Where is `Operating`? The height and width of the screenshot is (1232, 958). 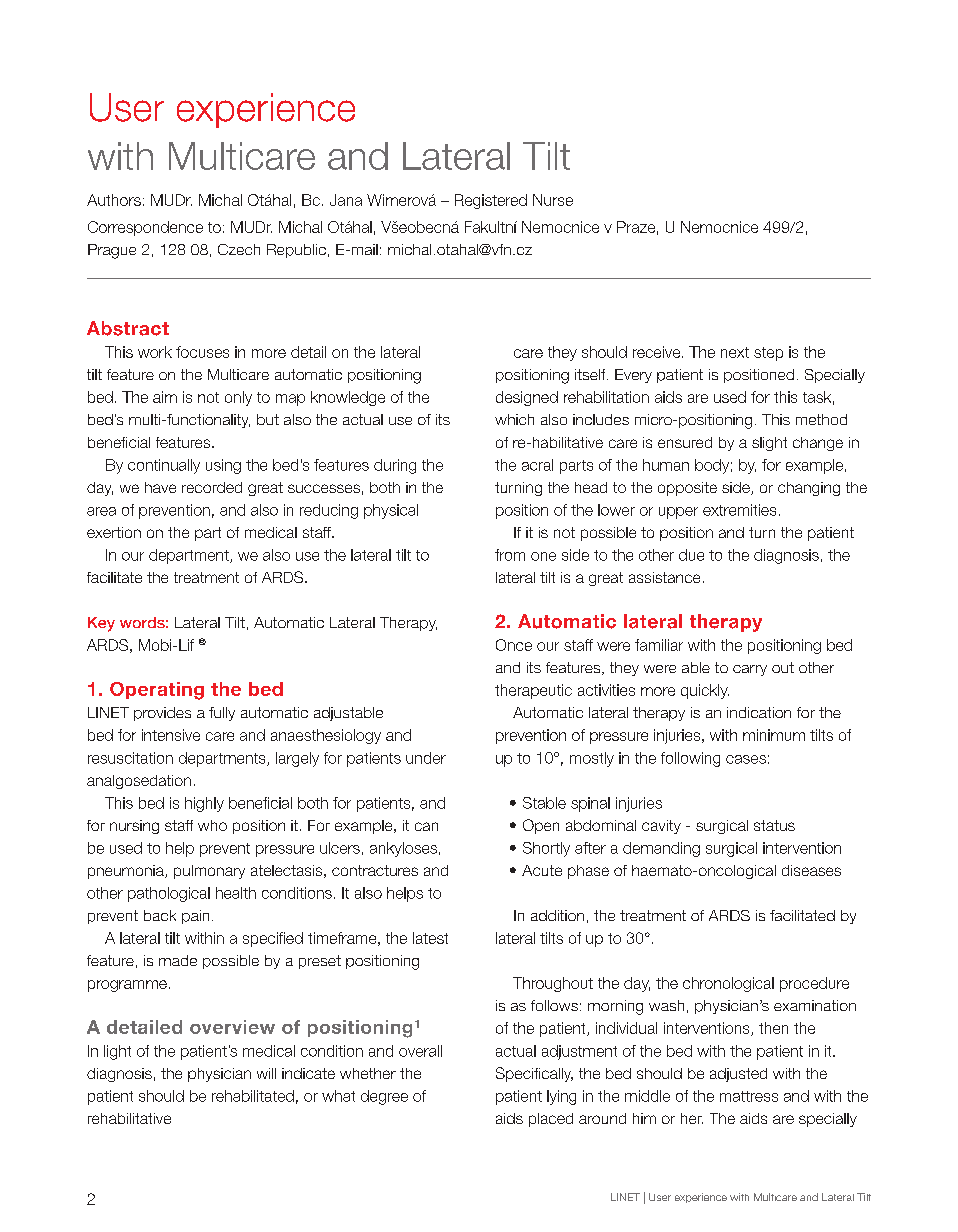
Operating is located at coordinates (157, 691).
